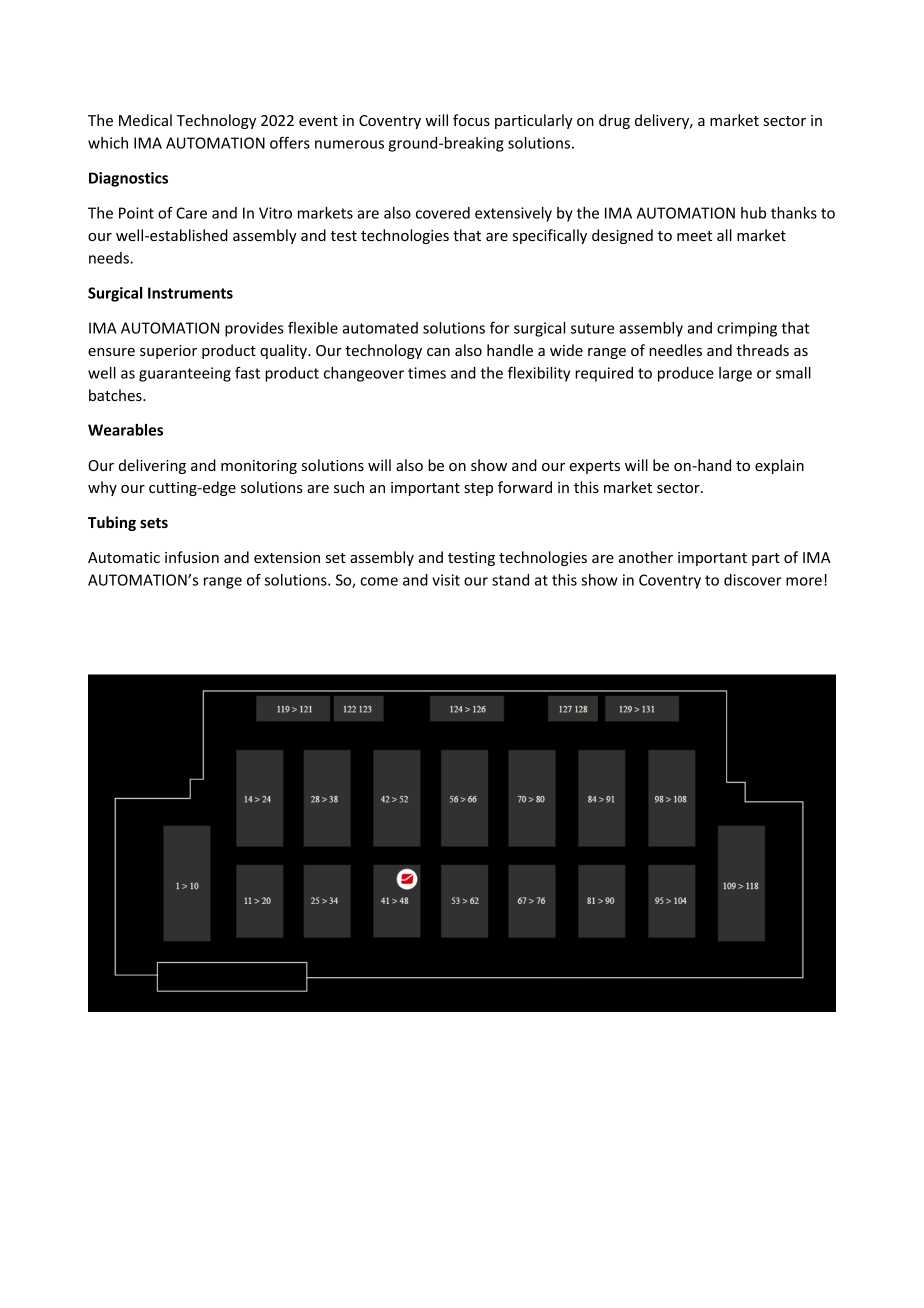  Describe the element at coordinates (471, 120) in the page. I see `focus` at that location.
